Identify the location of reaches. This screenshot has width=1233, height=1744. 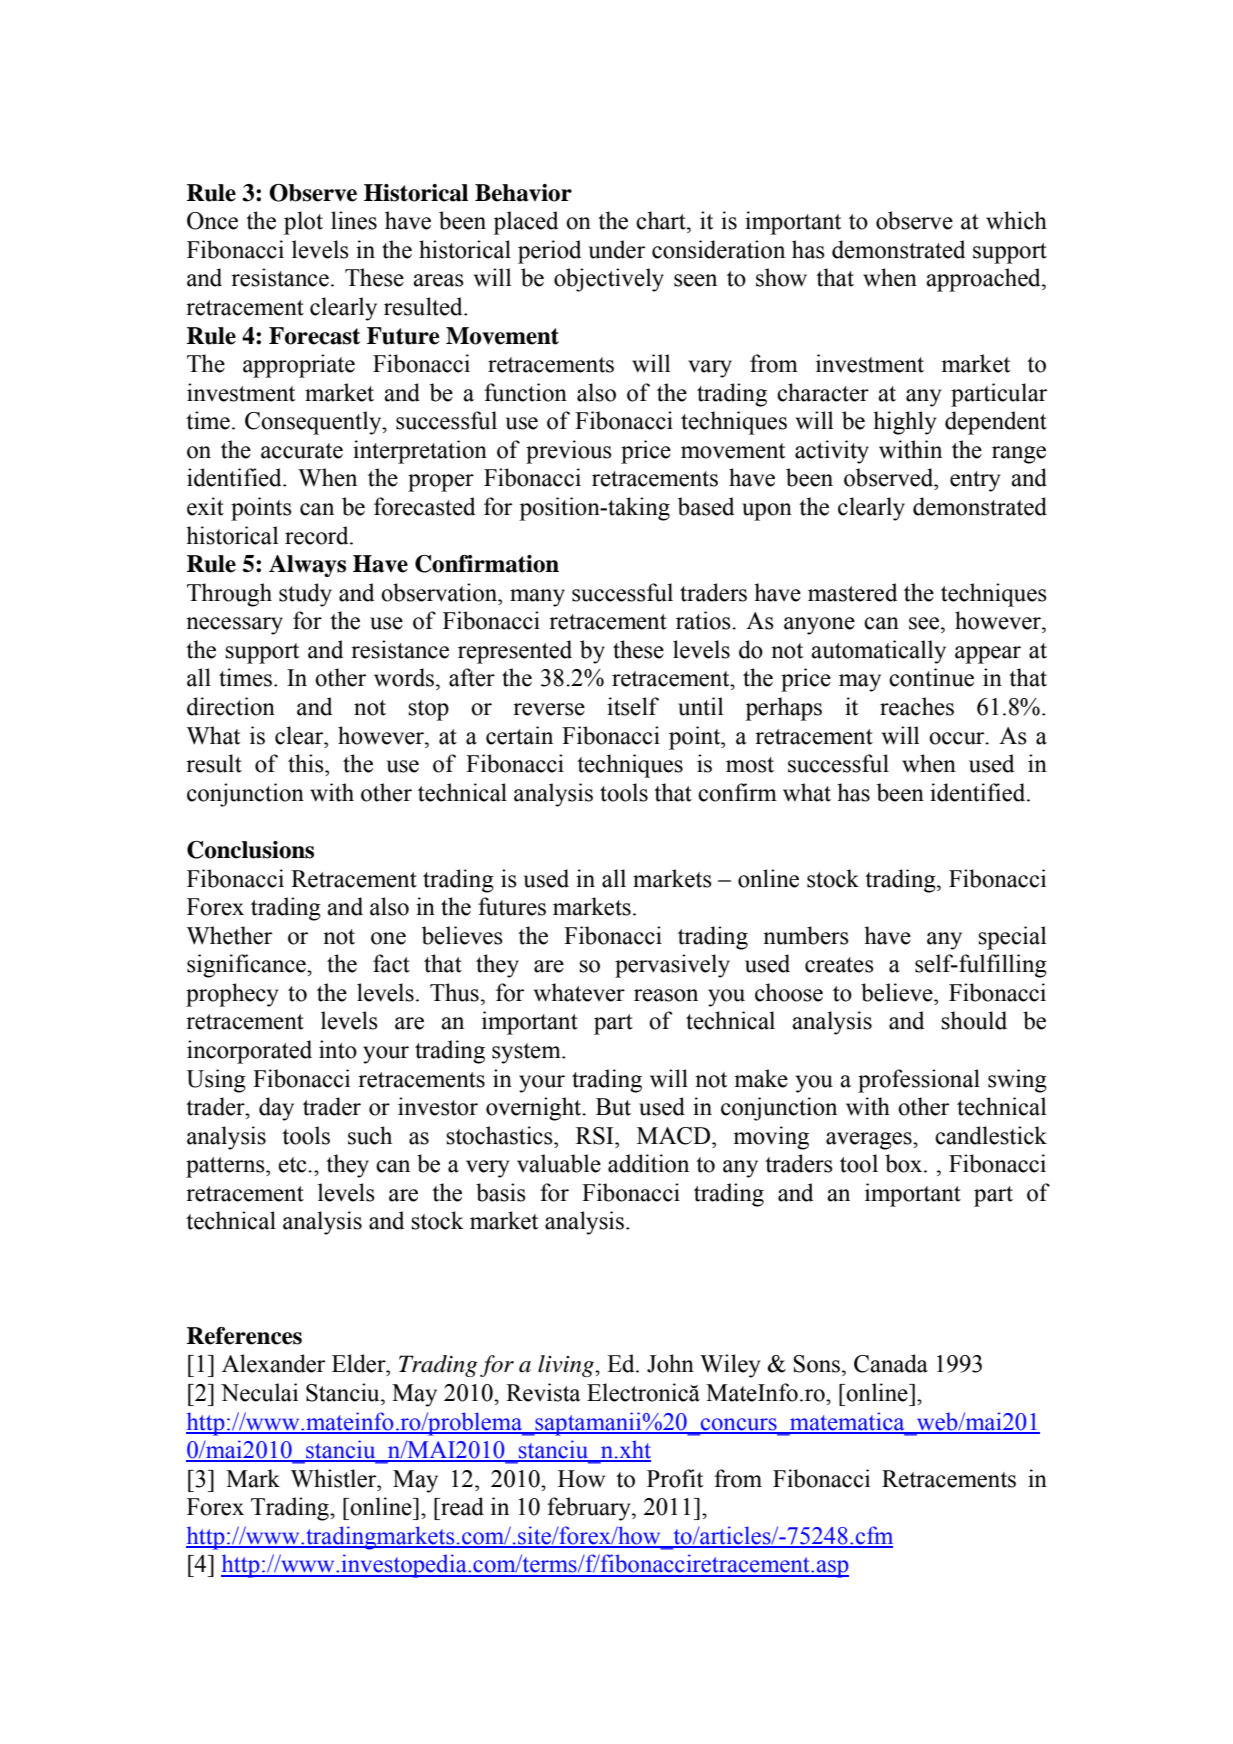
(917, 706).
